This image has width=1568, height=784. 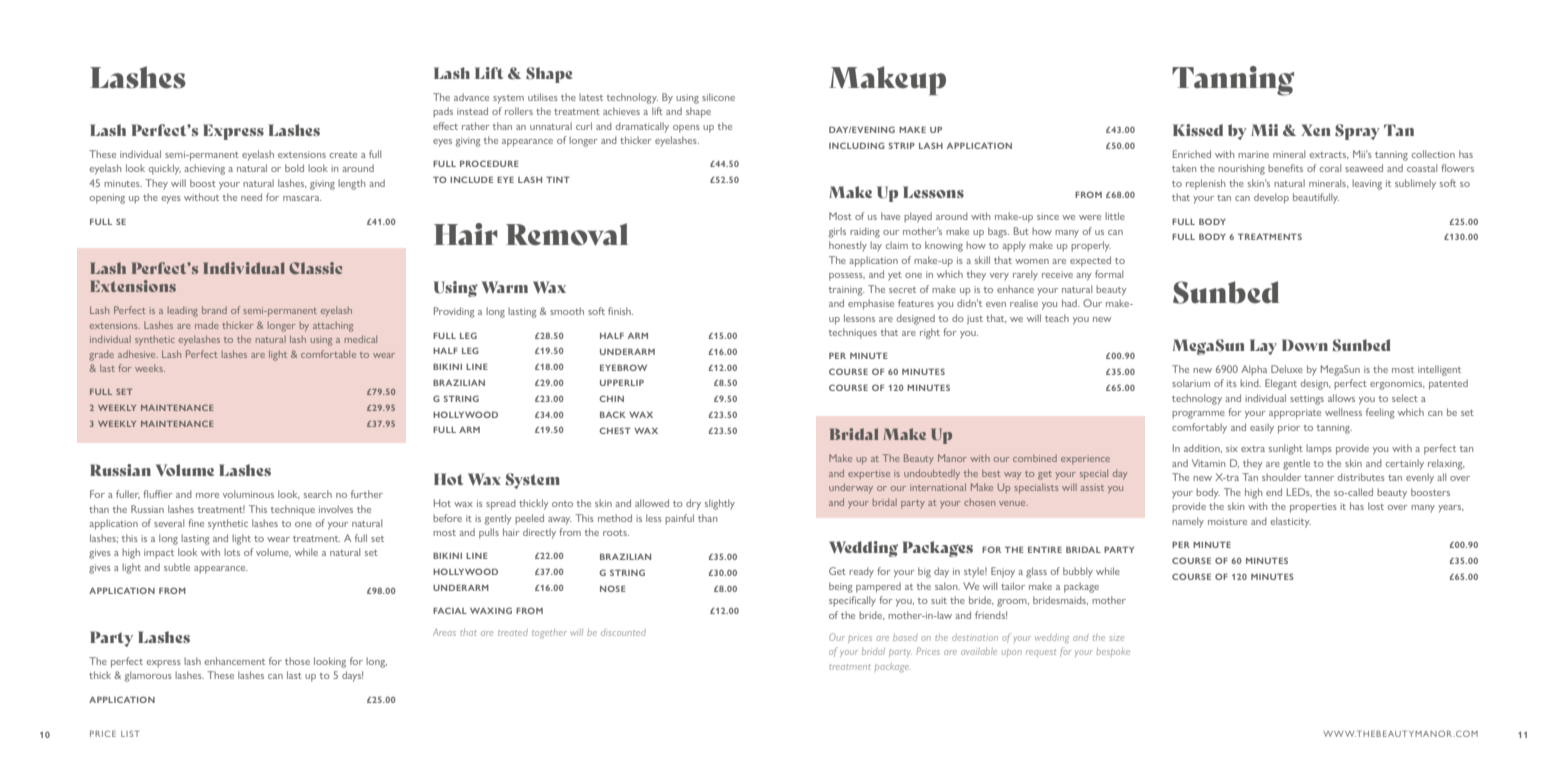 I want to click on lamps, so click(x=1319, y=449).
